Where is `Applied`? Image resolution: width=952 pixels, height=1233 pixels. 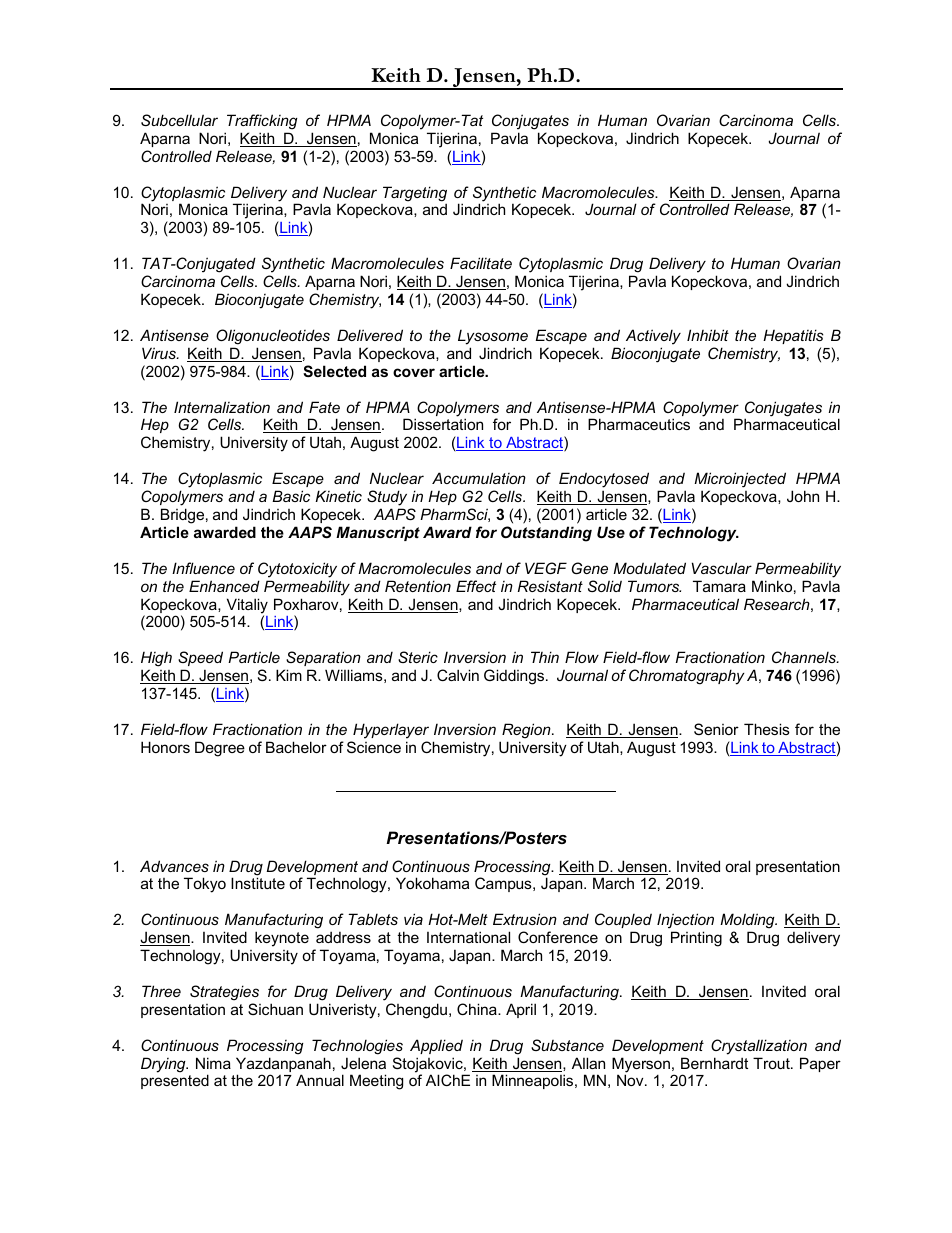 Applied is located at coordinates (436, 1046).
